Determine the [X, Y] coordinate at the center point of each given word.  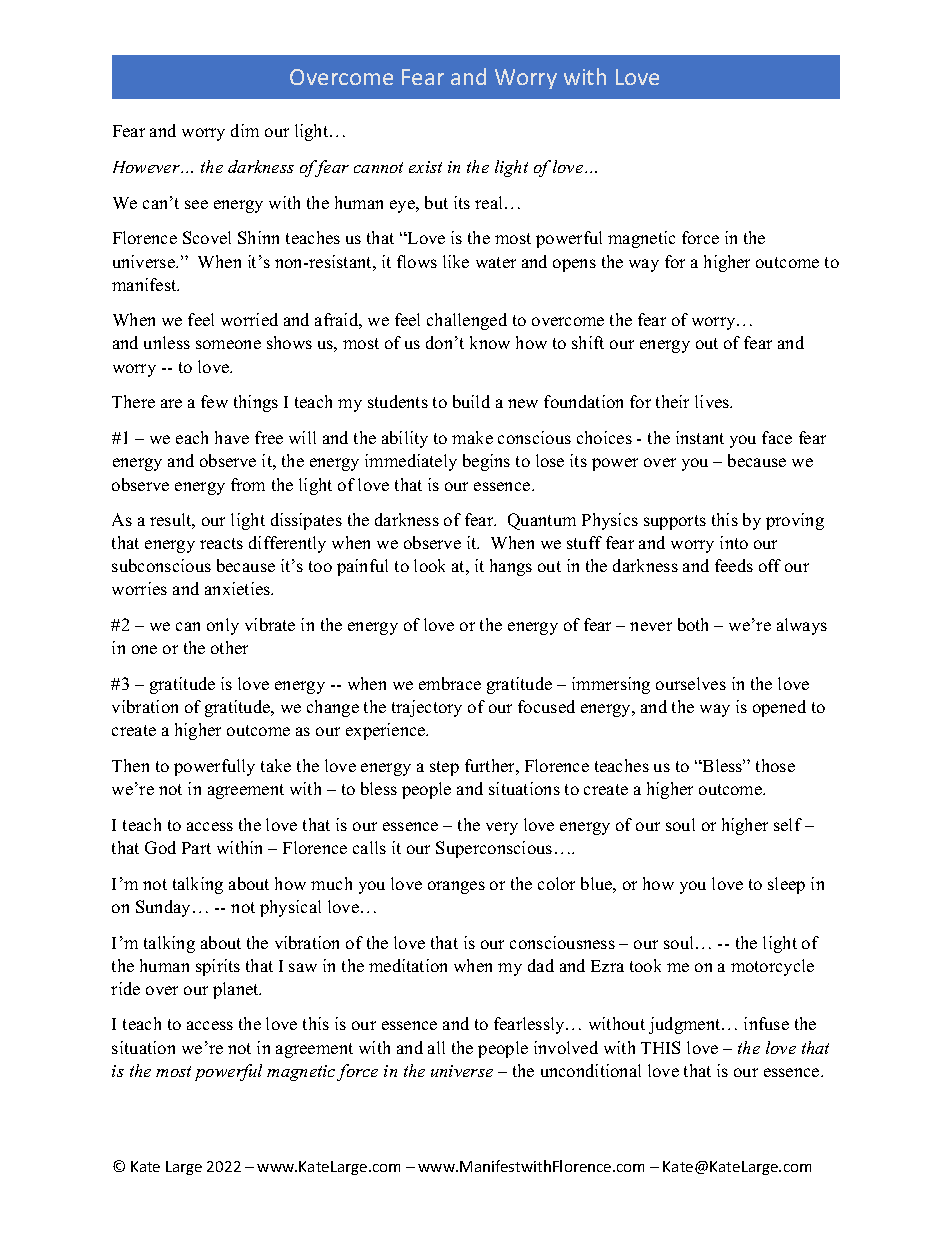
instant [700, 437]
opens [574, 265]
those [775, 765]
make [472, 437]
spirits [218, 967]
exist [425, 167]
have [232, 437]
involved [566, 1047]
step [444, 768]
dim [245, 130]
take [276, 765]
